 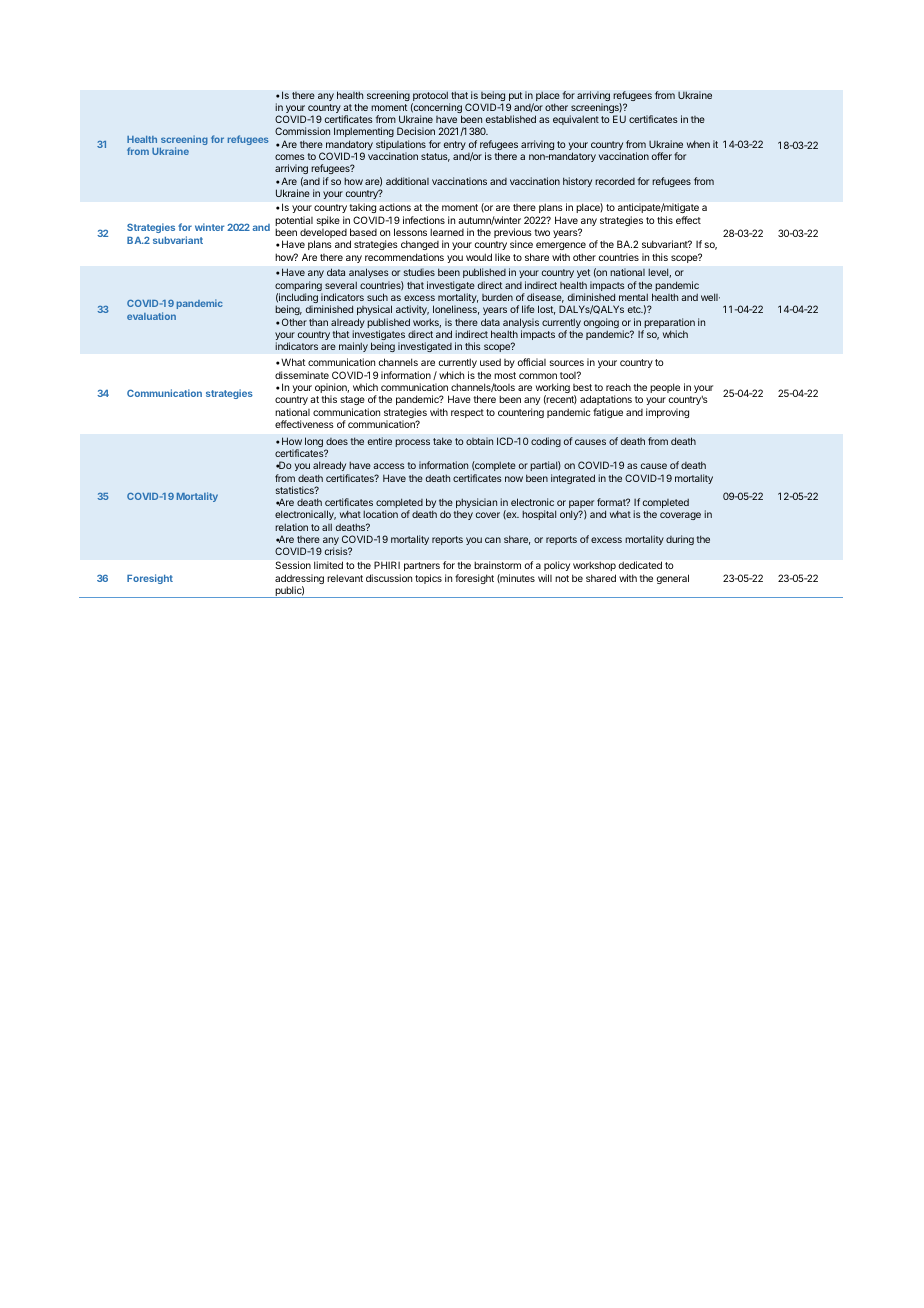 What do you see at coordinates (419, 272) in the screenshot?
I see `studies` at bounding box center [419, 272].
